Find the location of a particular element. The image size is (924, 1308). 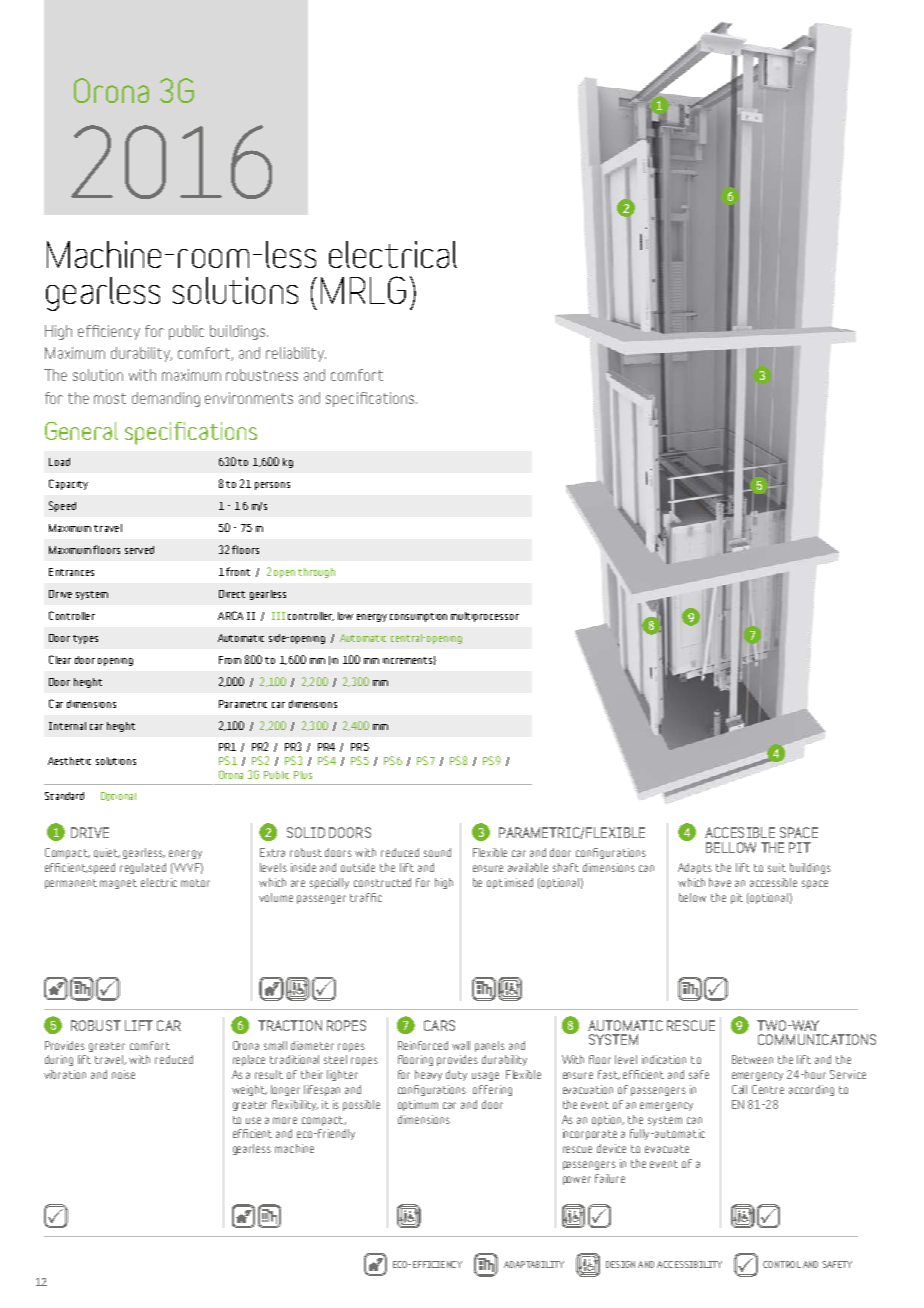

ACCESSIBILITY is located at coordinates (689, 1264).
